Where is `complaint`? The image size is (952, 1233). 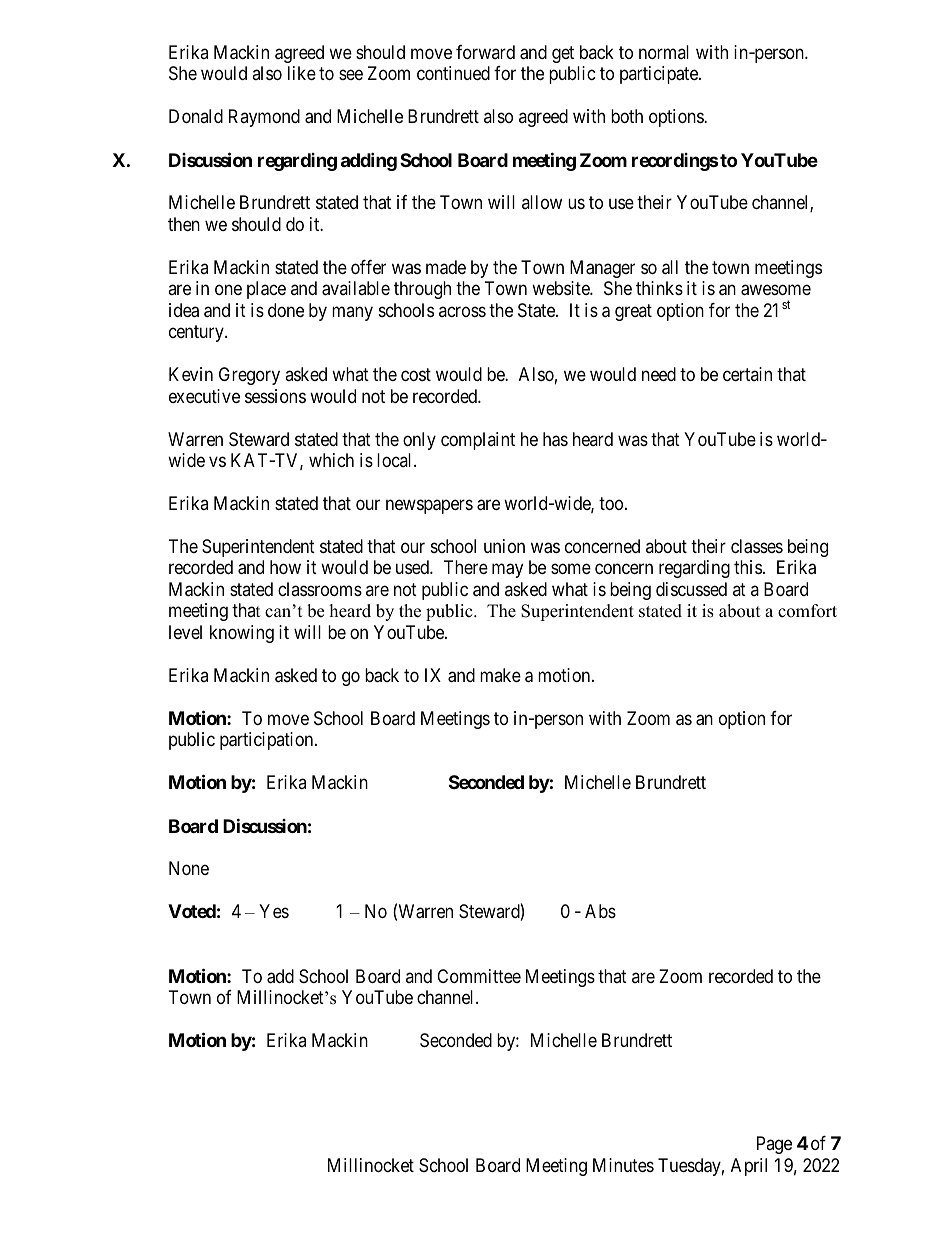
complaint is located at coordinates (478, 441).
